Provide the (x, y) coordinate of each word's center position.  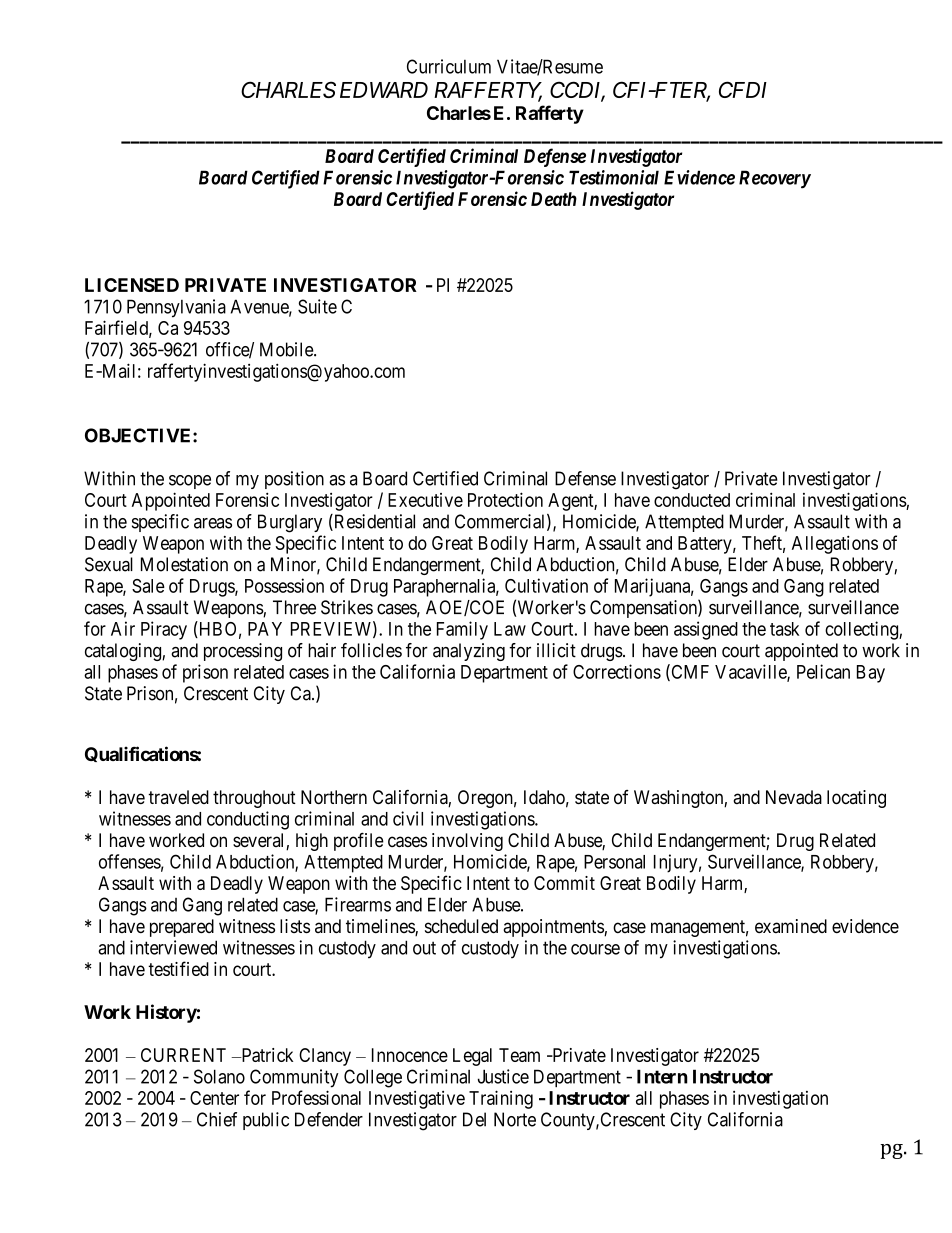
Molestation (184, 564)
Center (214, 1098)
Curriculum (449, 66)
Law (510, 629)
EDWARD (384, 90)
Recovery (775, 179)
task (784, 629)
